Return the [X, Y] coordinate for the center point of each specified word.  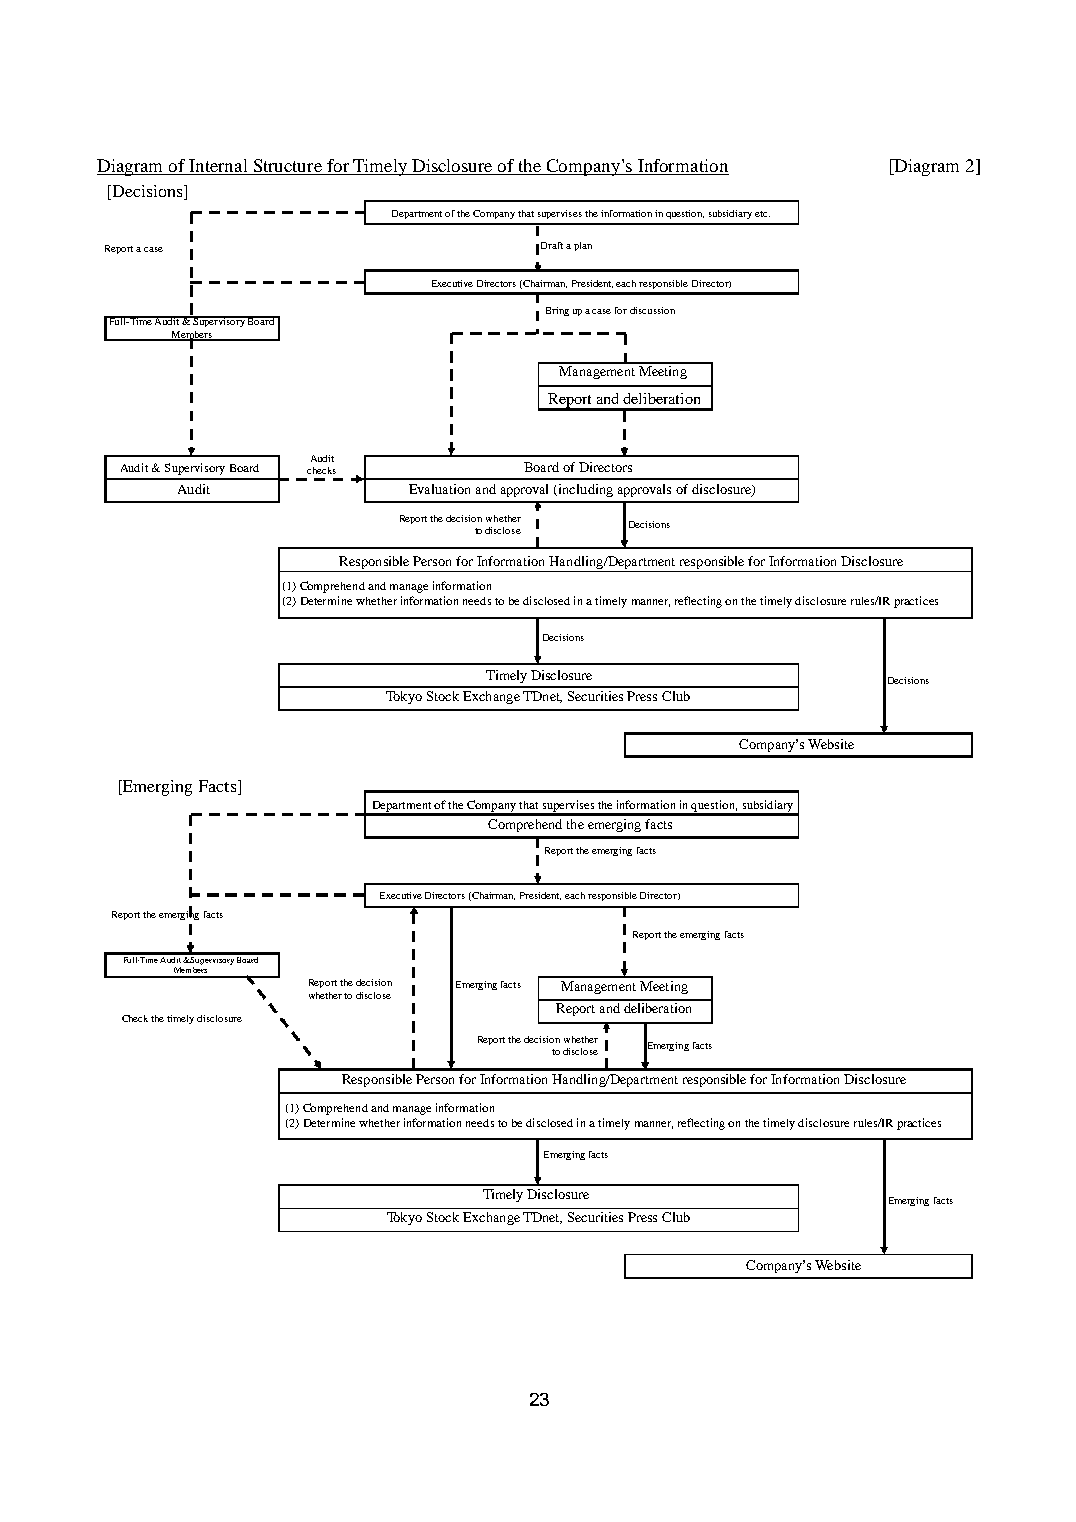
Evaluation [439, 489]
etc [762, 214]
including [584, 490]
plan [583, 246]
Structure [287, 167]
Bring [557, 311]
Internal [218, 167]
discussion [652, 310]
